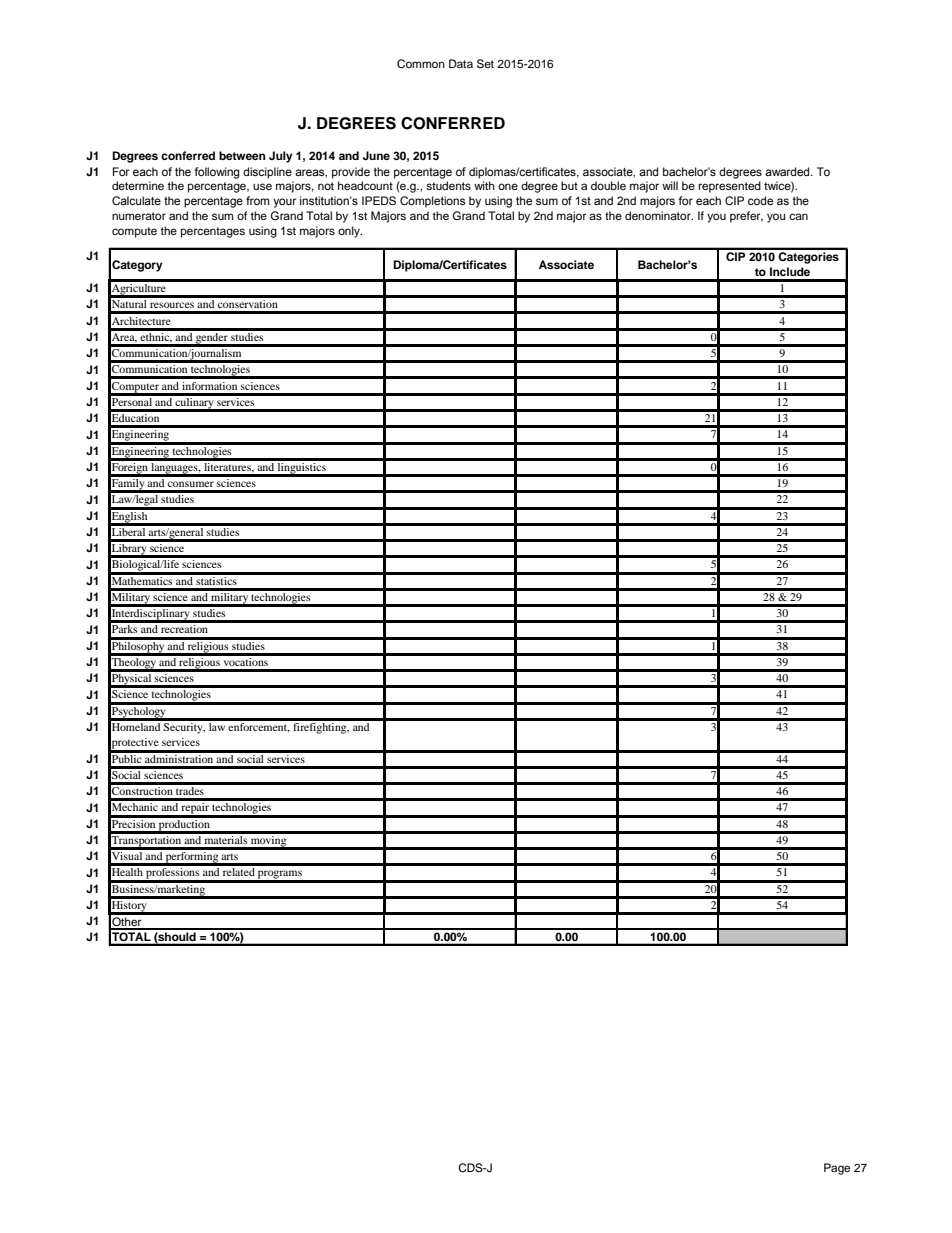 Image resolution: width=952 pixels, height=1233 pixels. What do you see at coordinates (242, 155) in the image?
I see `between` at bounding box center [242, 155].
